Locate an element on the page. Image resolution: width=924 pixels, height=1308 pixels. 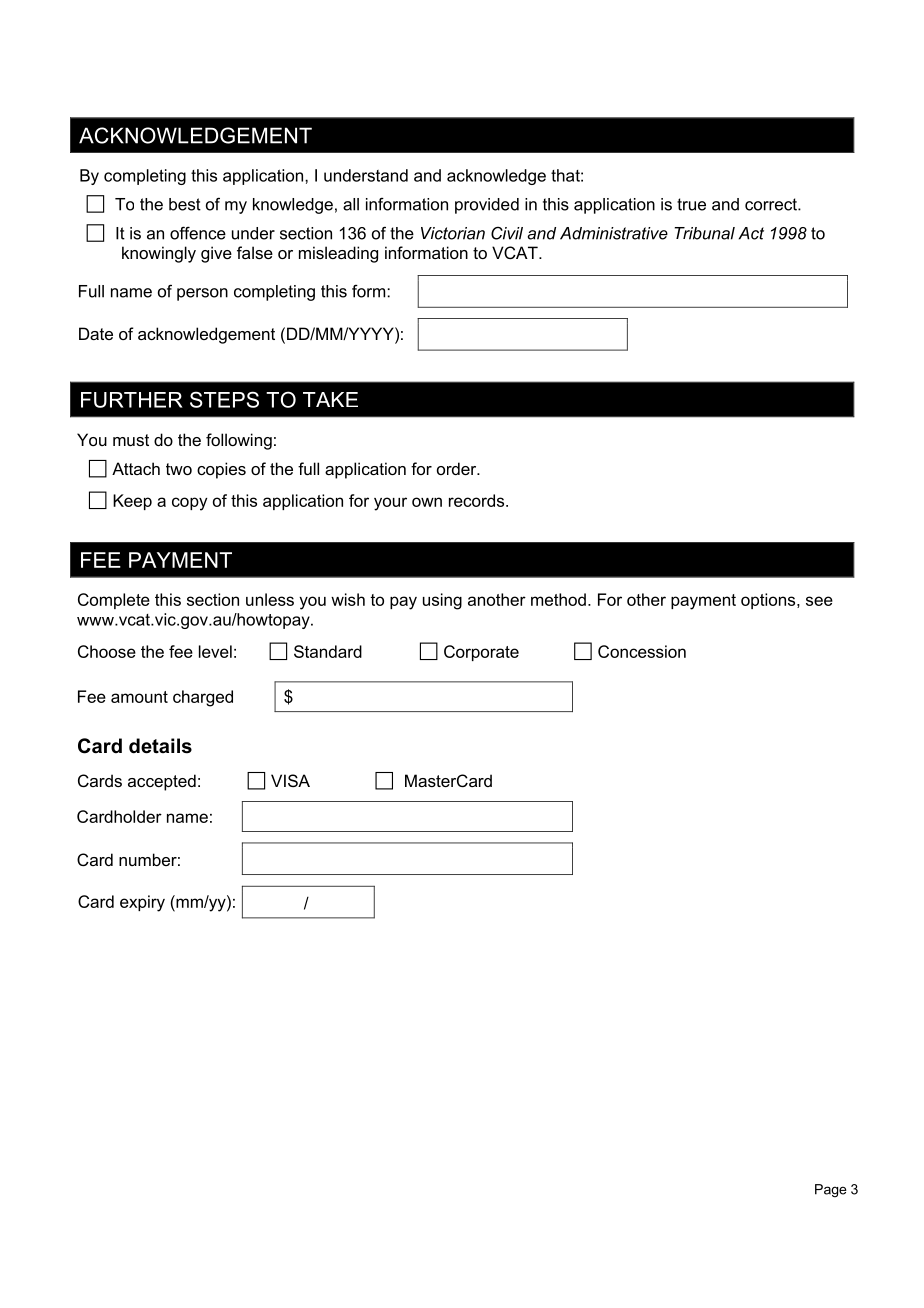
Victorian is located at coordinates (453, 233).
